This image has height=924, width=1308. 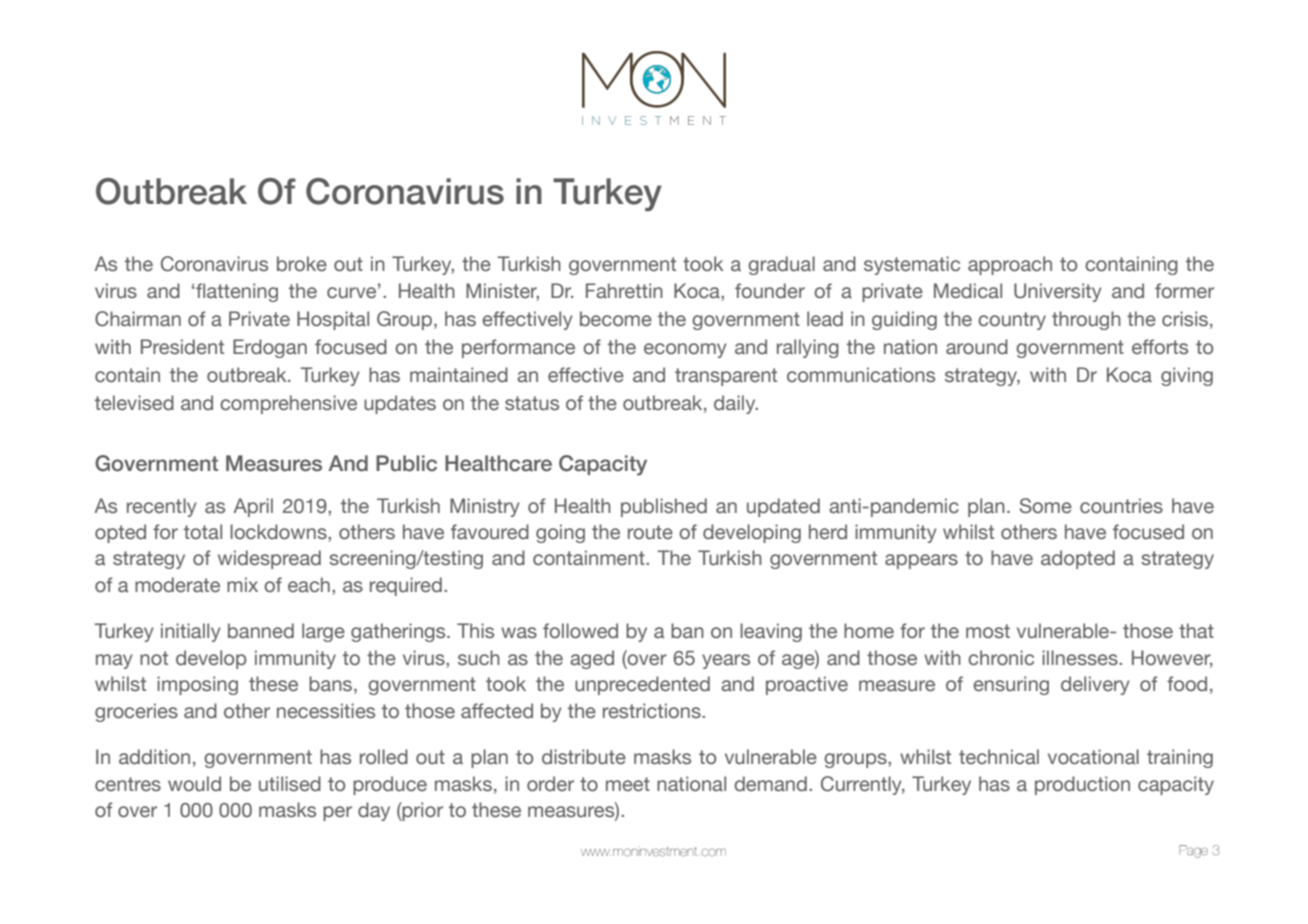 What do you see at coordinates (921, 561) in the image?
I see `appears` at bounding box center [921, 561].
